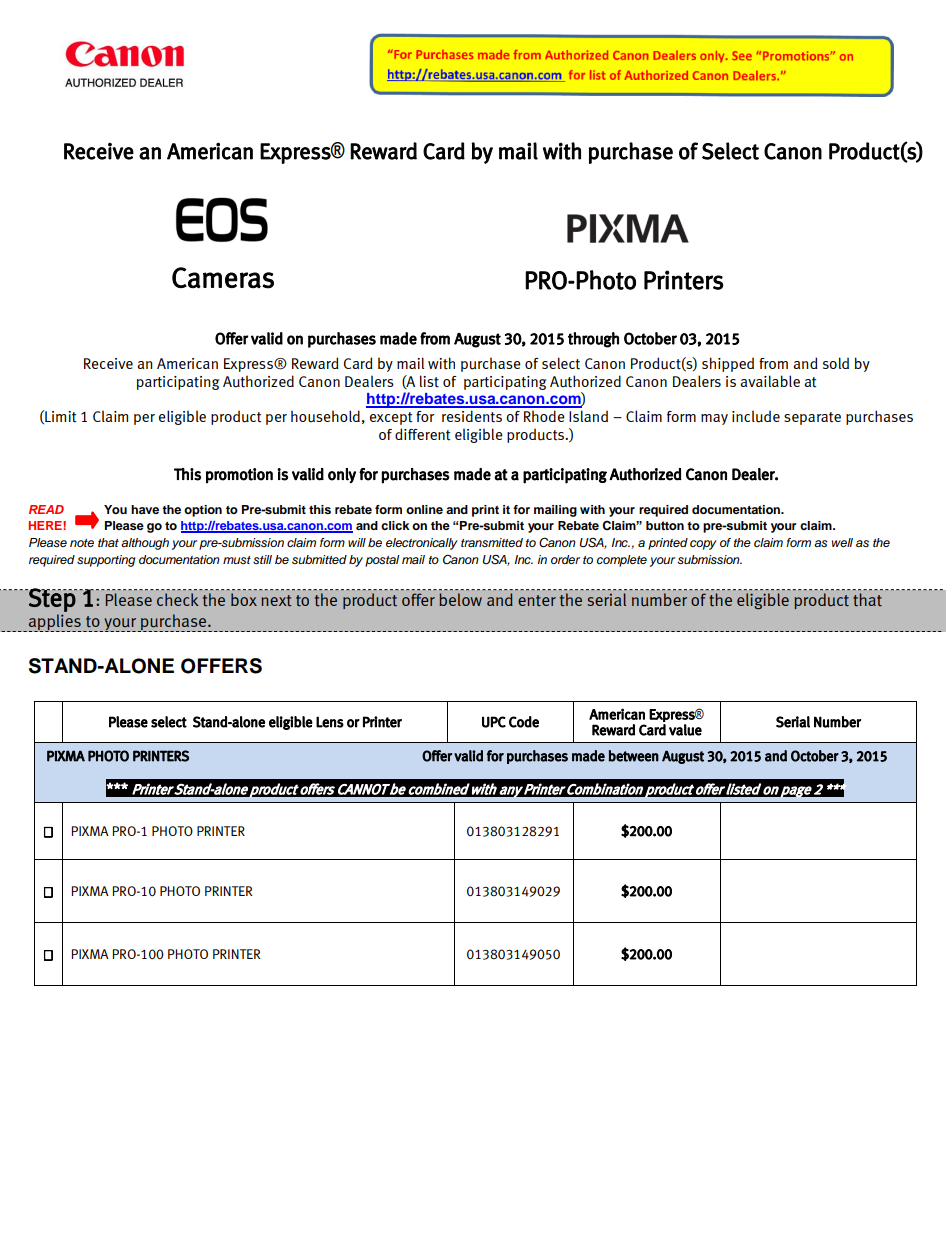 The image size is (952, 1233). What do you see at coordinates (223, 278) in the screenshot?
I see `Cameras` at bounding box center [223, 278].
